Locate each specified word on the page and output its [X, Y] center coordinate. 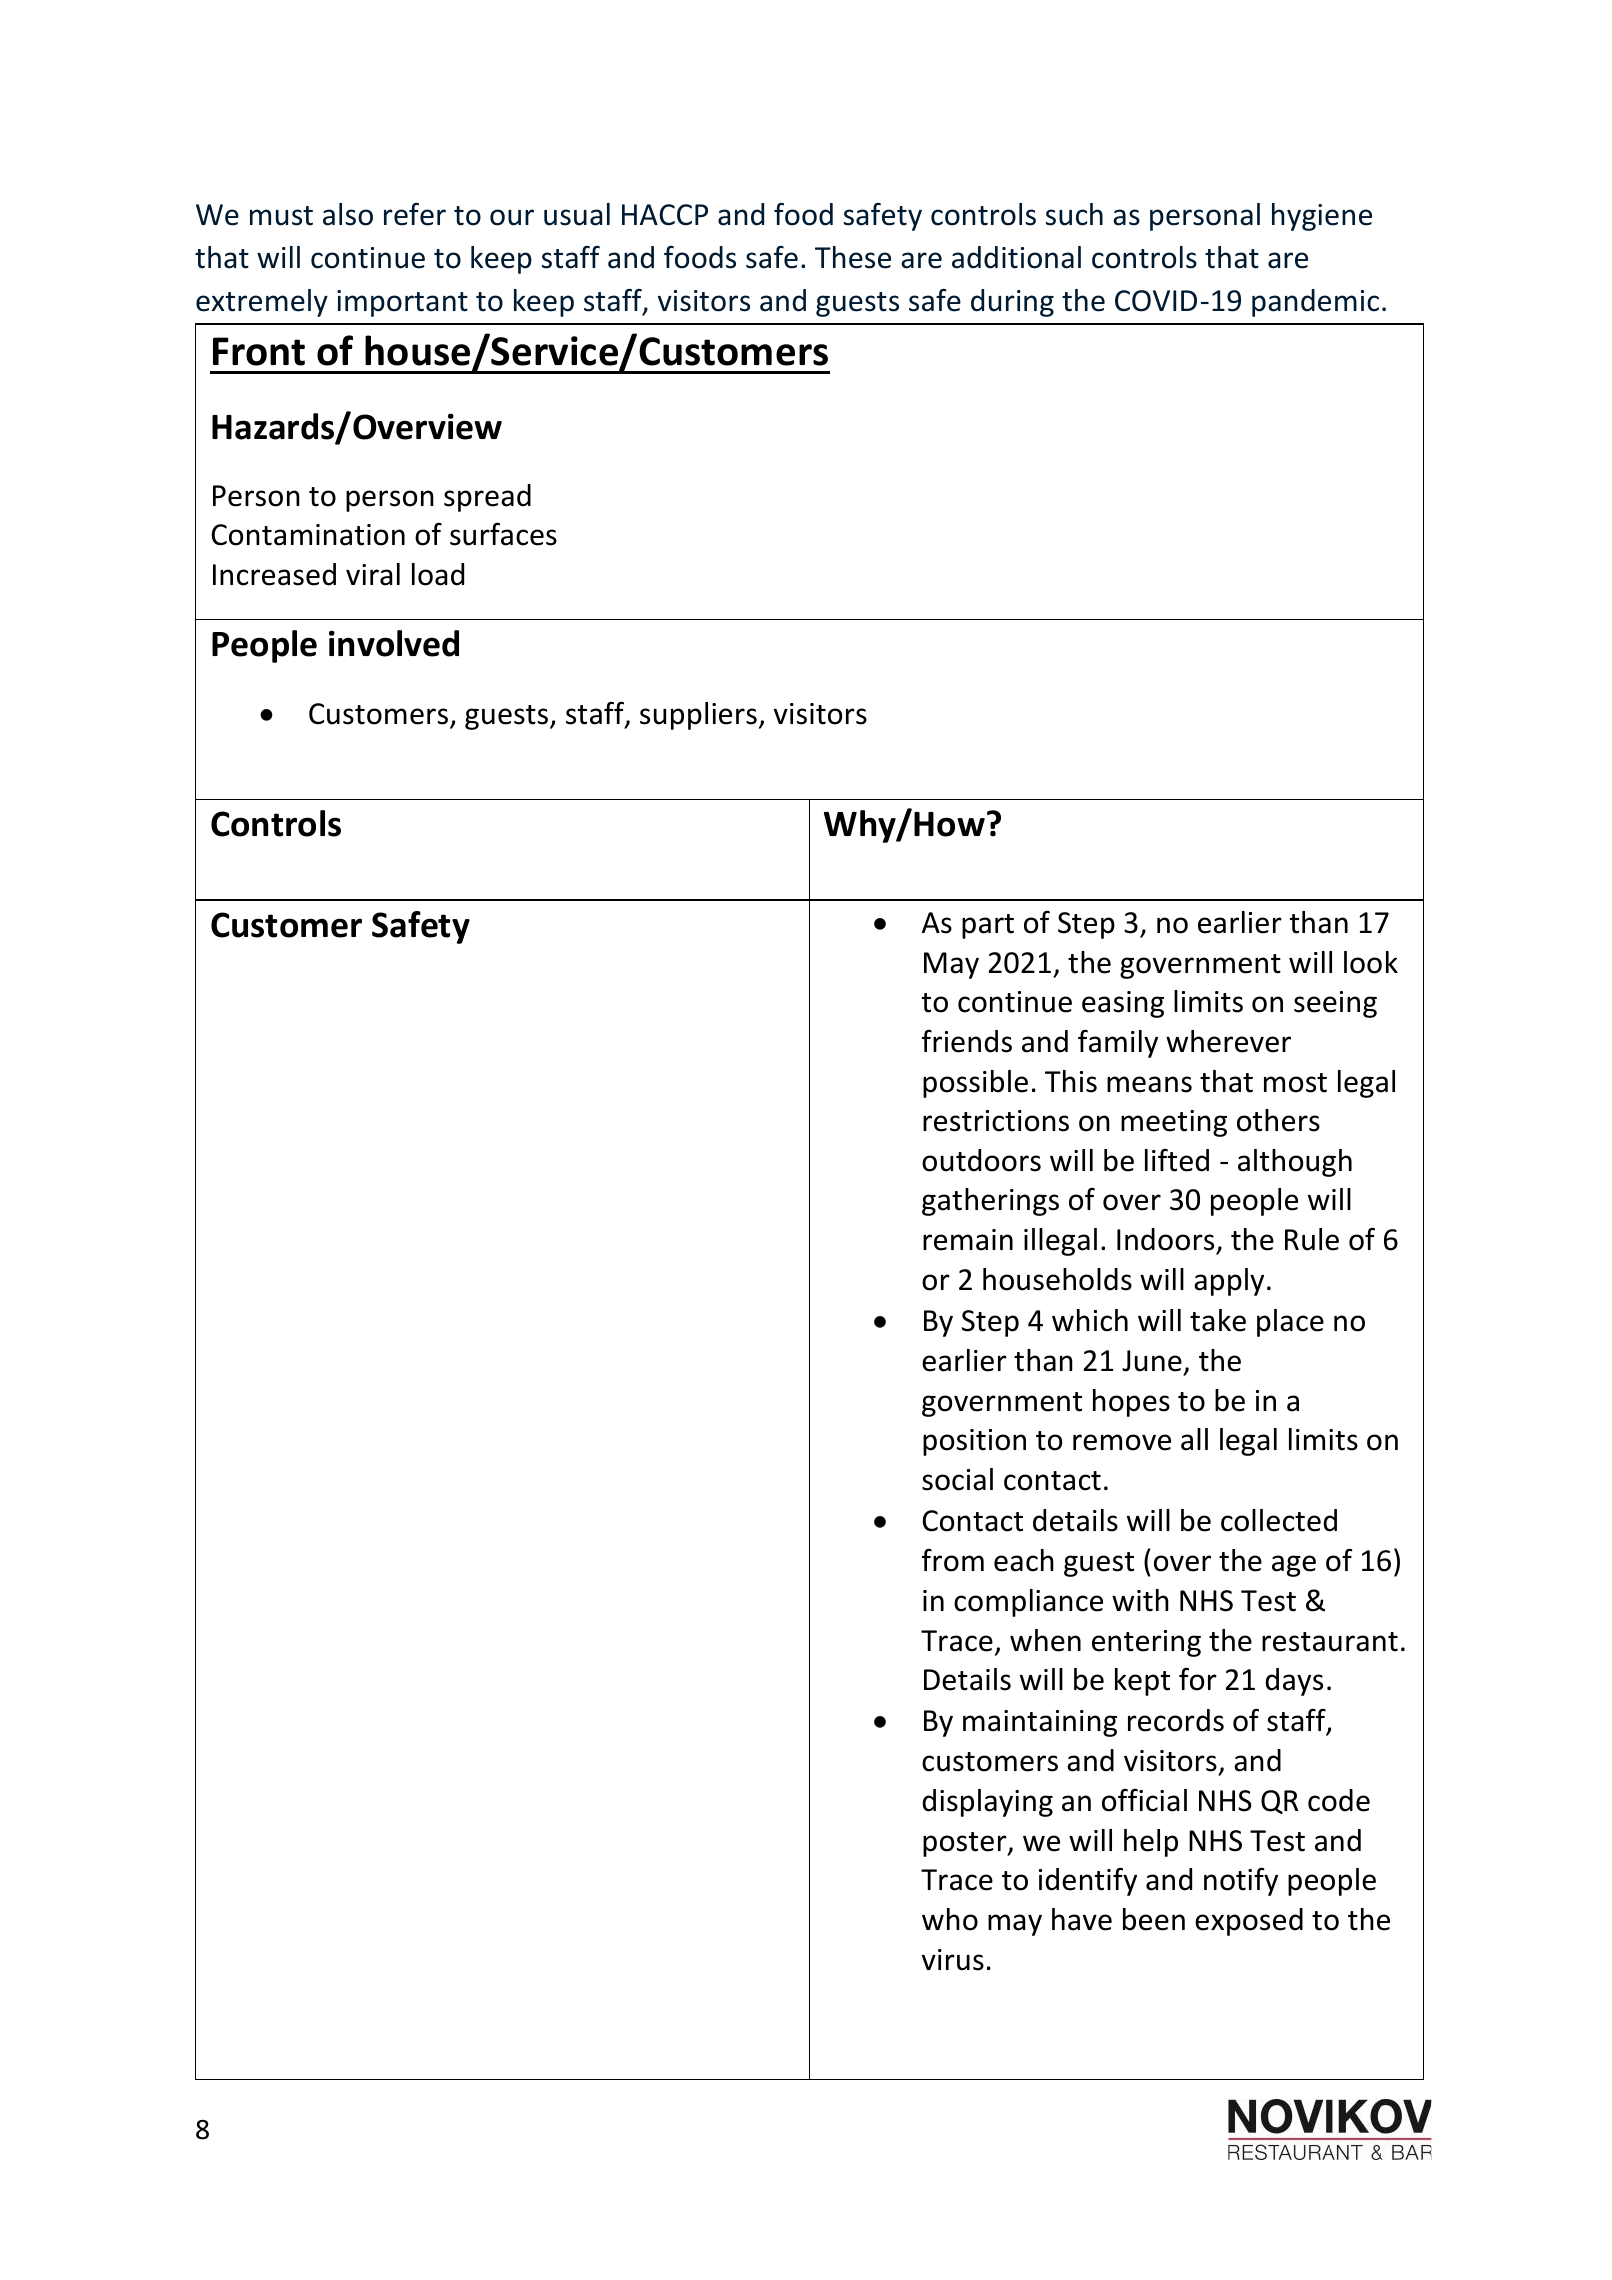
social [957, 1479]
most [1295, 1083]
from [953, 1560]
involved [394, 643]
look [1371, 962]
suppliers [698, 716]
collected [1279, 1520]
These [853, 257]
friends [967, 1041]
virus [953, 1960]
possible [975, 1084]
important [402, 303]
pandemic [1315, 303]
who [950, 1919]
